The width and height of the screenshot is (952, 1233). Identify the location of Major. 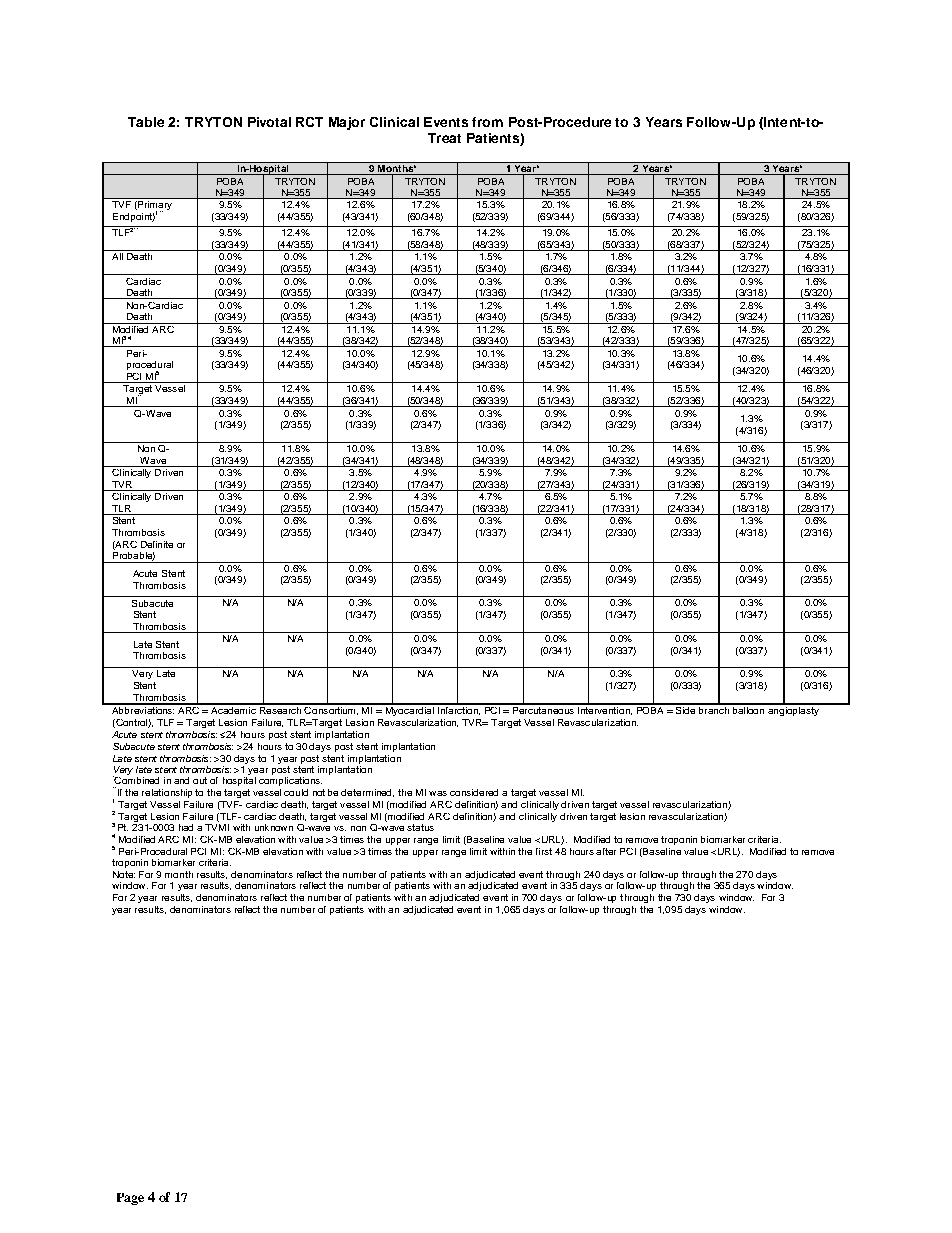
(347, 123).
